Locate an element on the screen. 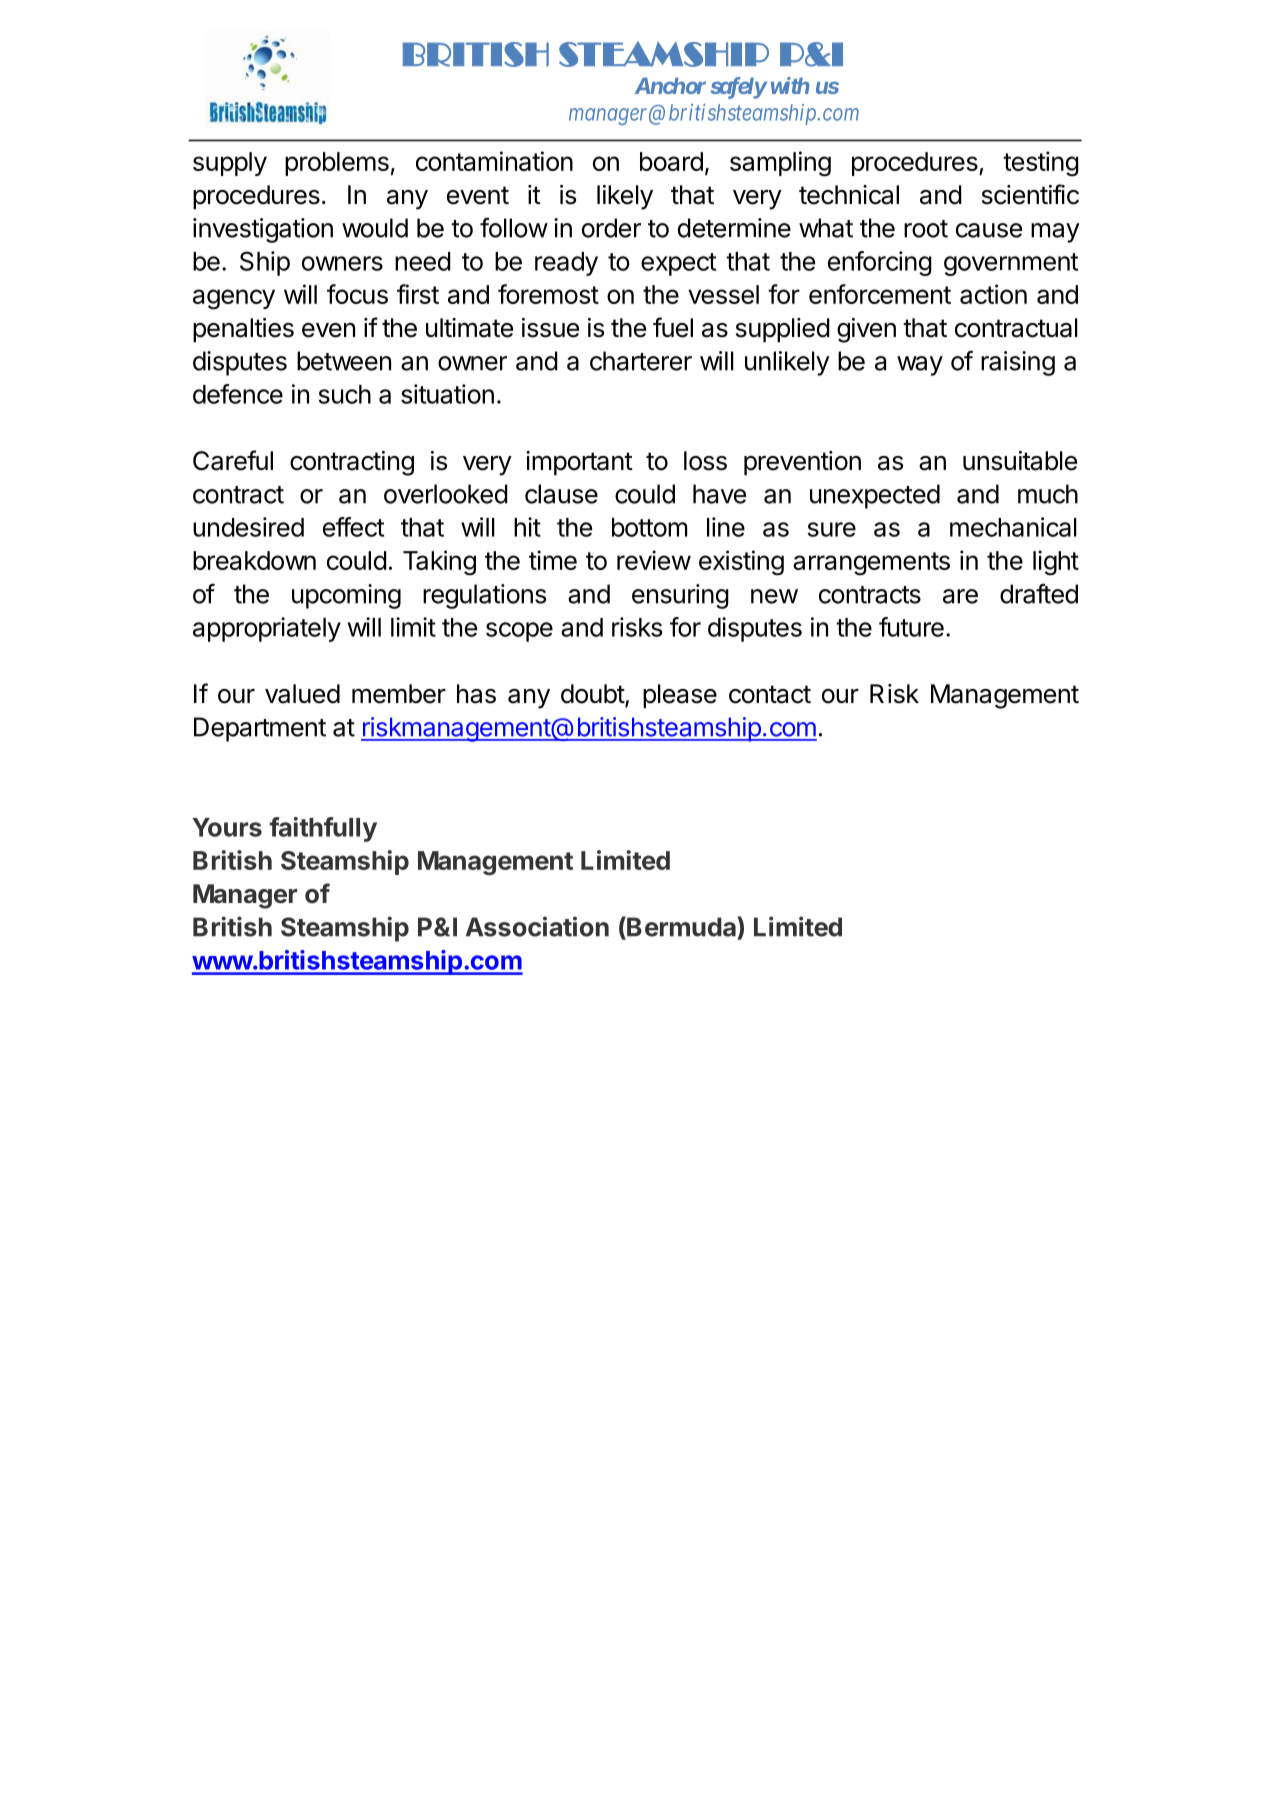 This screenshot has height=1795, width=1270. testing is located at coordinates (1041, 164).
